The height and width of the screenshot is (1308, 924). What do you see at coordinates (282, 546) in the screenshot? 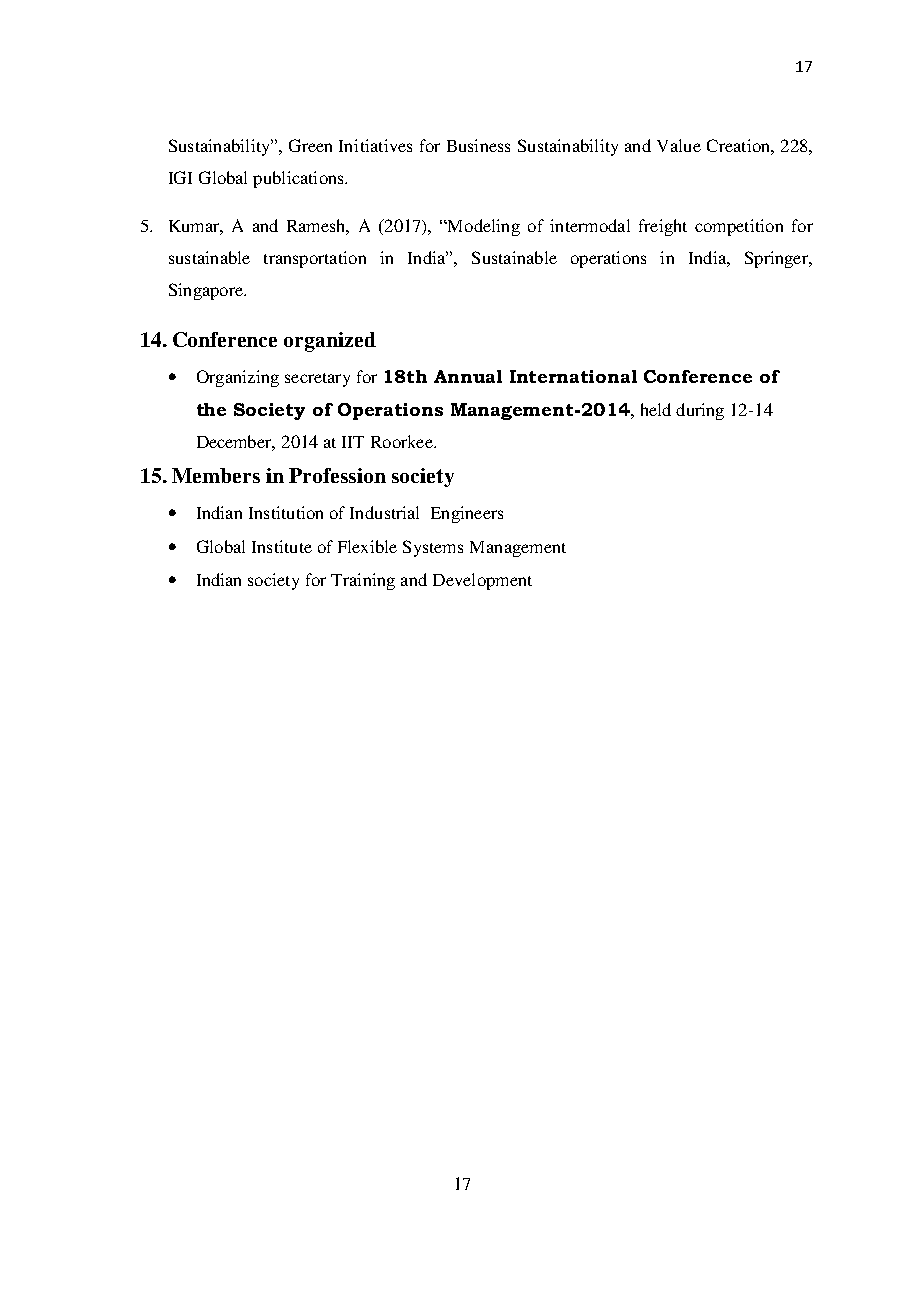
I see `Institute` at bounding box center [282, 546].
